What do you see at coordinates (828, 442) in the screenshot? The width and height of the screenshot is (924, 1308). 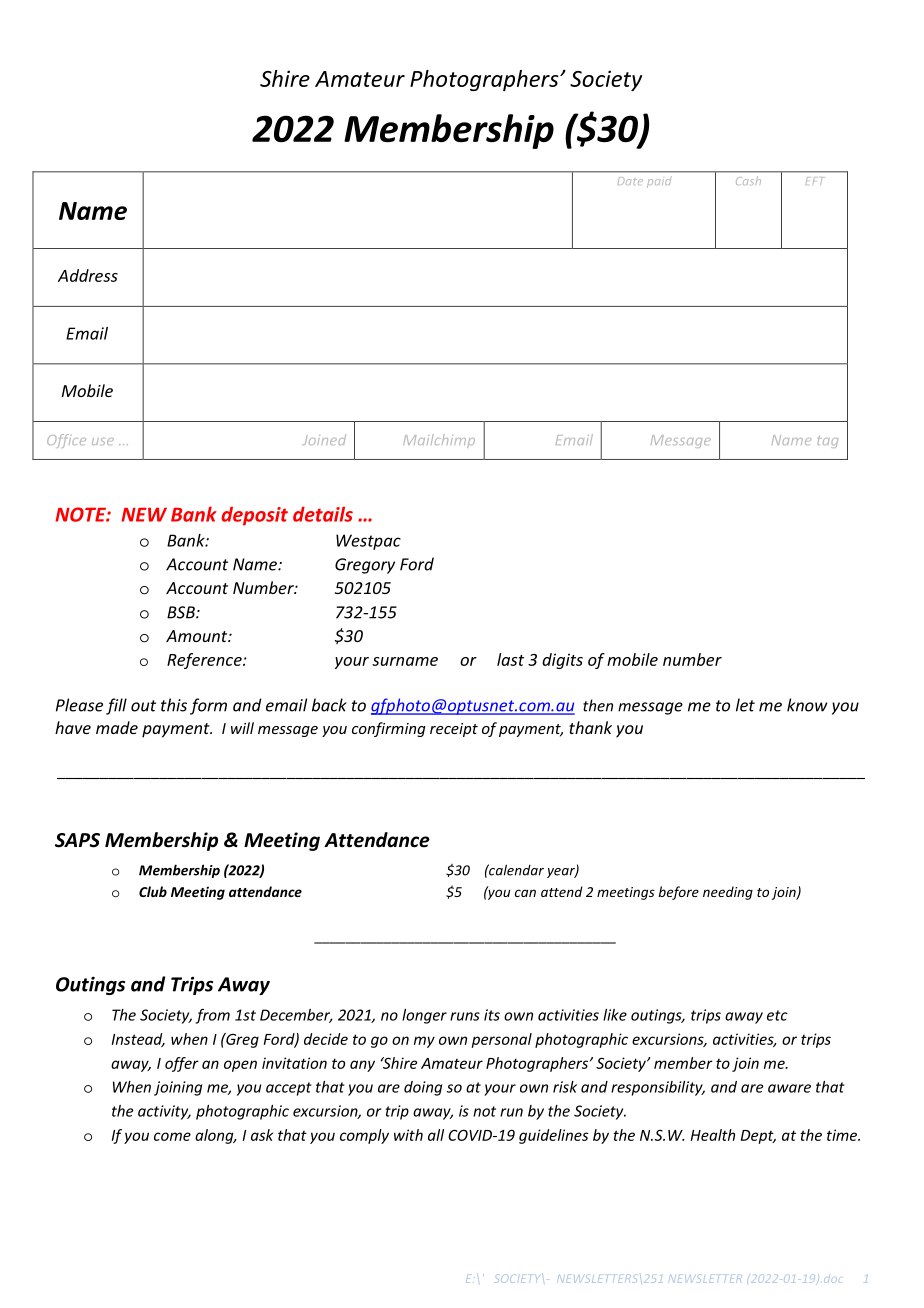 I see `tag` at bounding box center [828, 442].
